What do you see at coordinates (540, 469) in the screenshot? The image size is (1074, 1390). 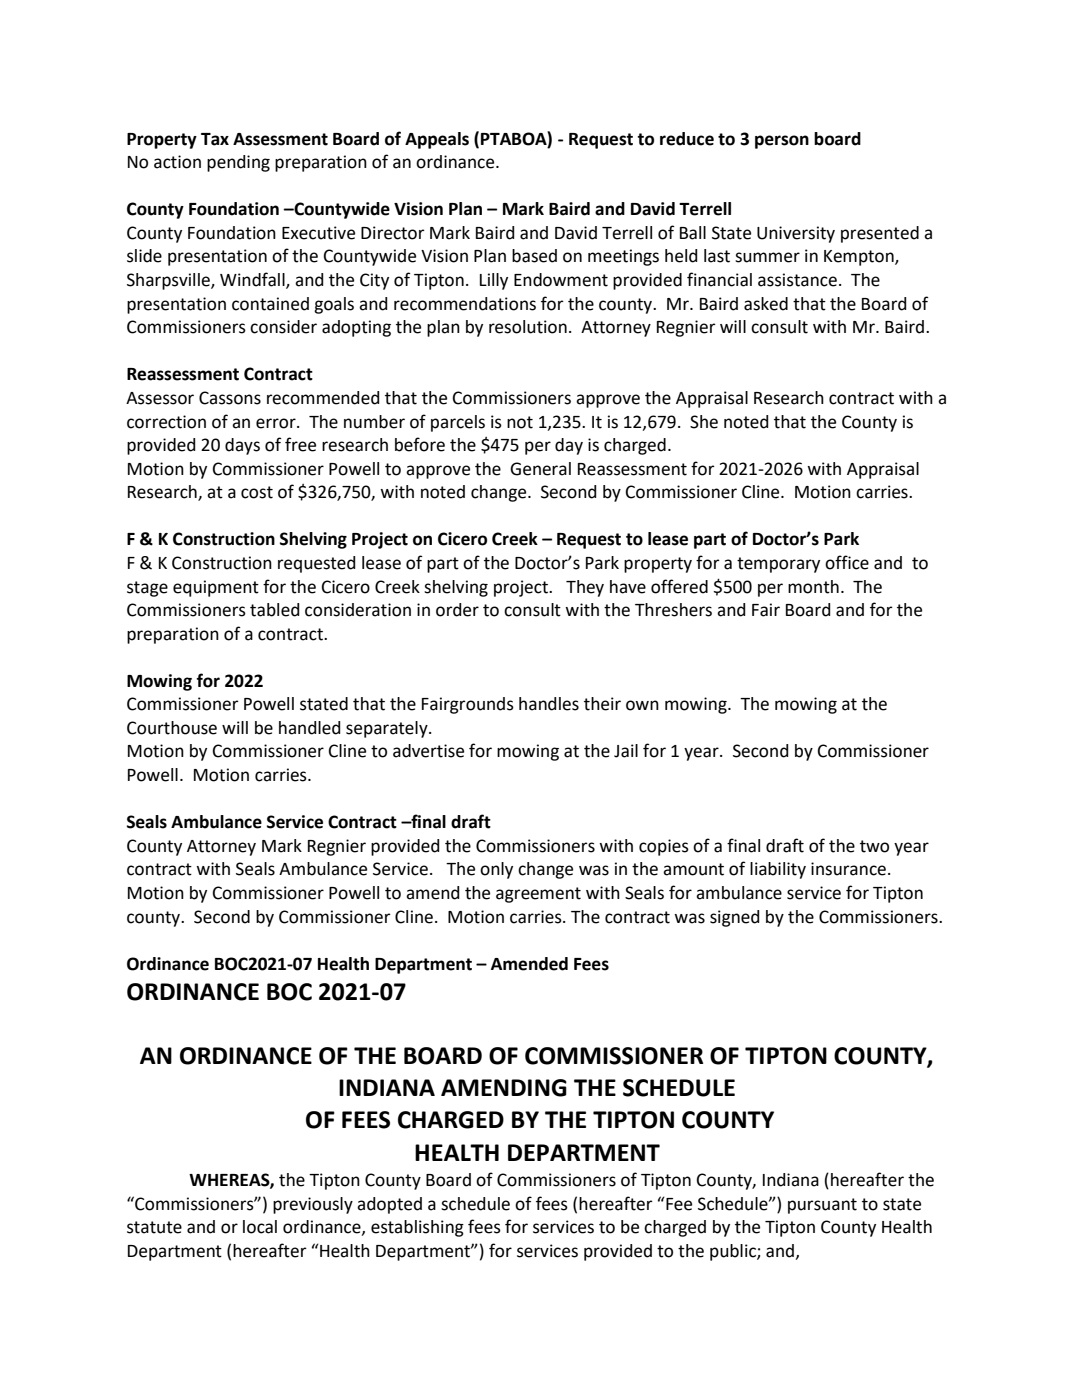 I see `General` at bounding box center [540, 469].
